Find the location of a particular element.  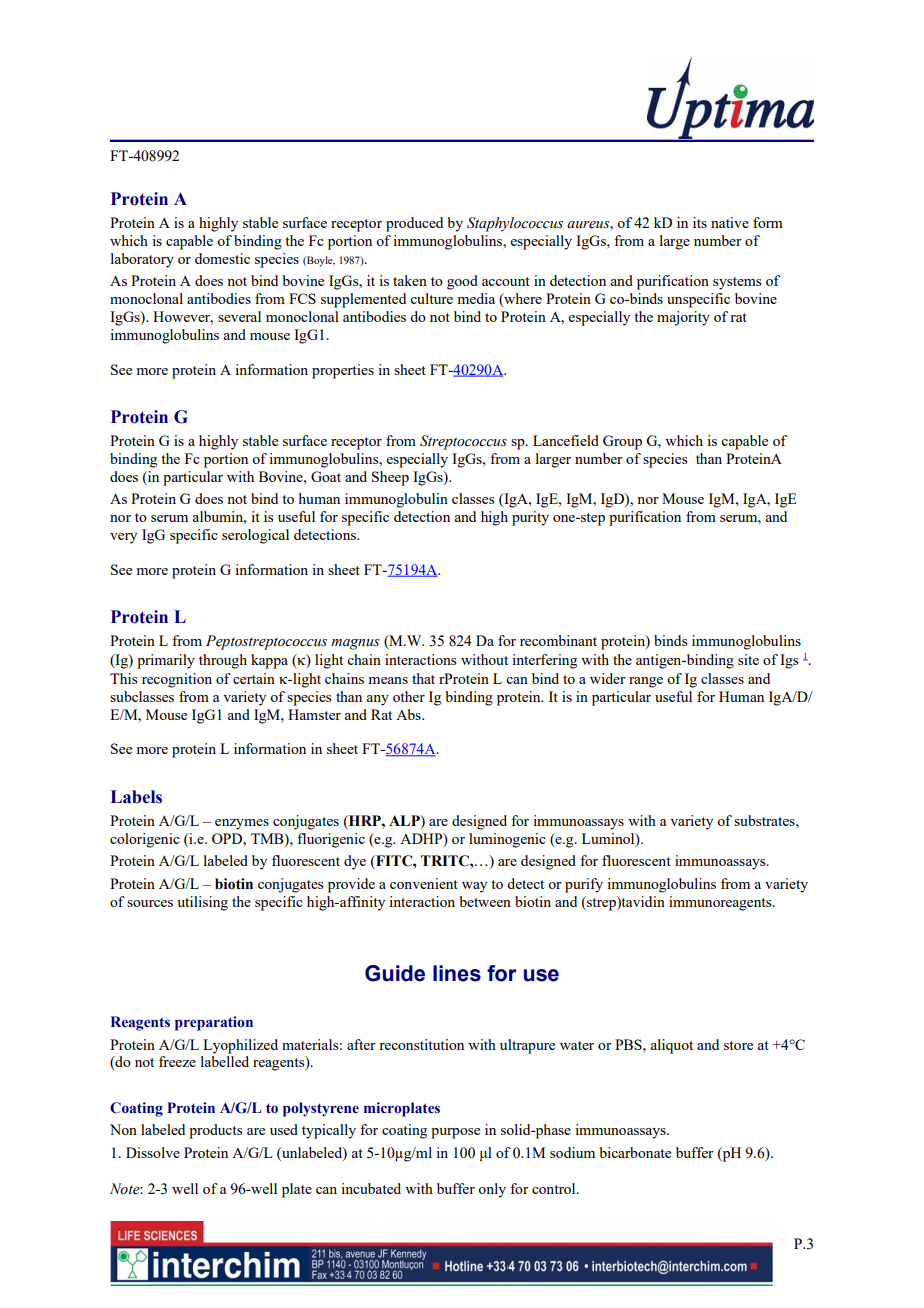

enzymes is located at coordinates (242, 824).
